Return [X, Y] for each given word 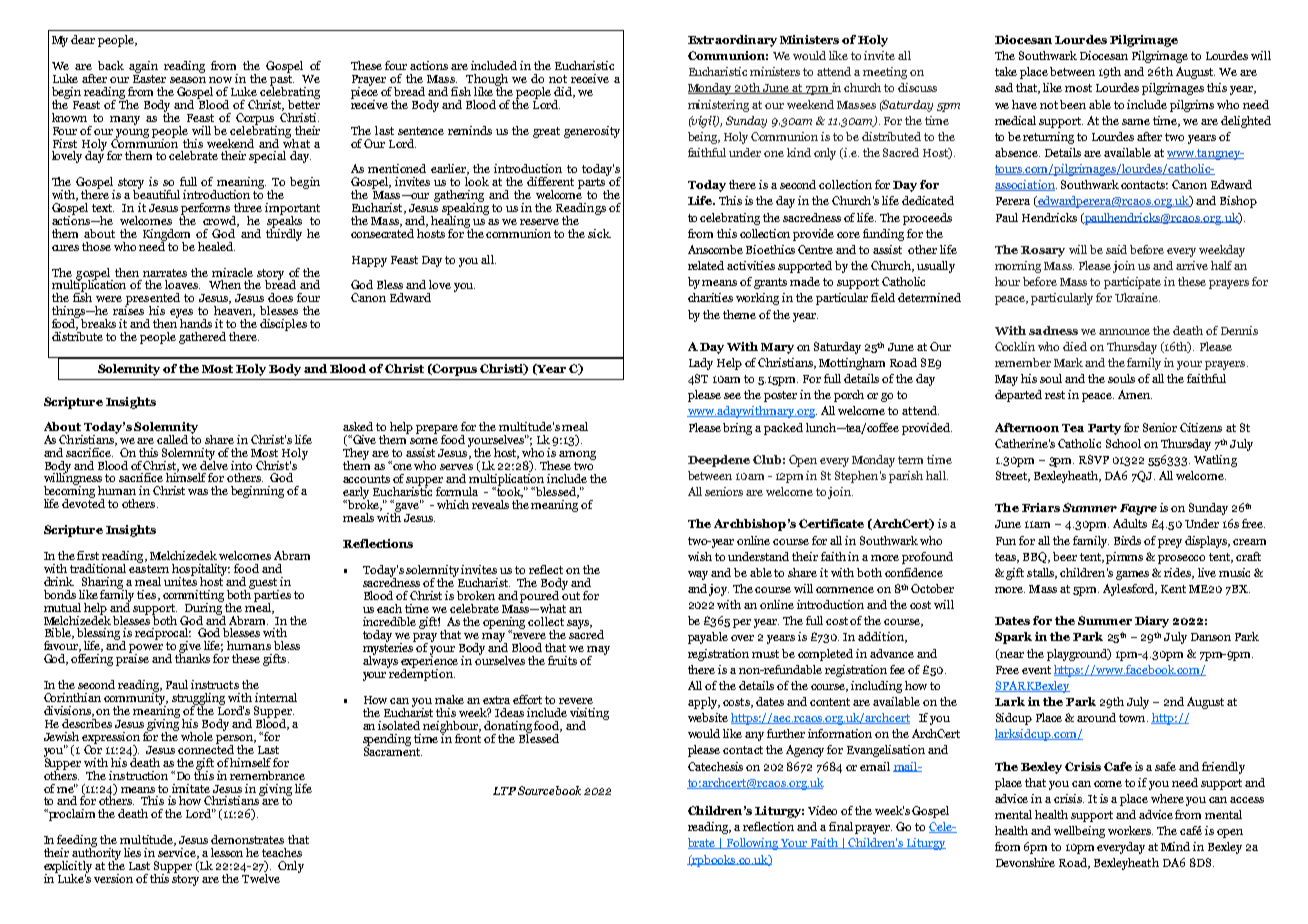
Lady [701, 364]
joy [719, 590]
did [564, 92]
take [1006, 71]
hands [196, 323]
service [178, 853]
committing [193, 597]
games [1132, 575]
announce [1124, 332]
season [188, 80]
